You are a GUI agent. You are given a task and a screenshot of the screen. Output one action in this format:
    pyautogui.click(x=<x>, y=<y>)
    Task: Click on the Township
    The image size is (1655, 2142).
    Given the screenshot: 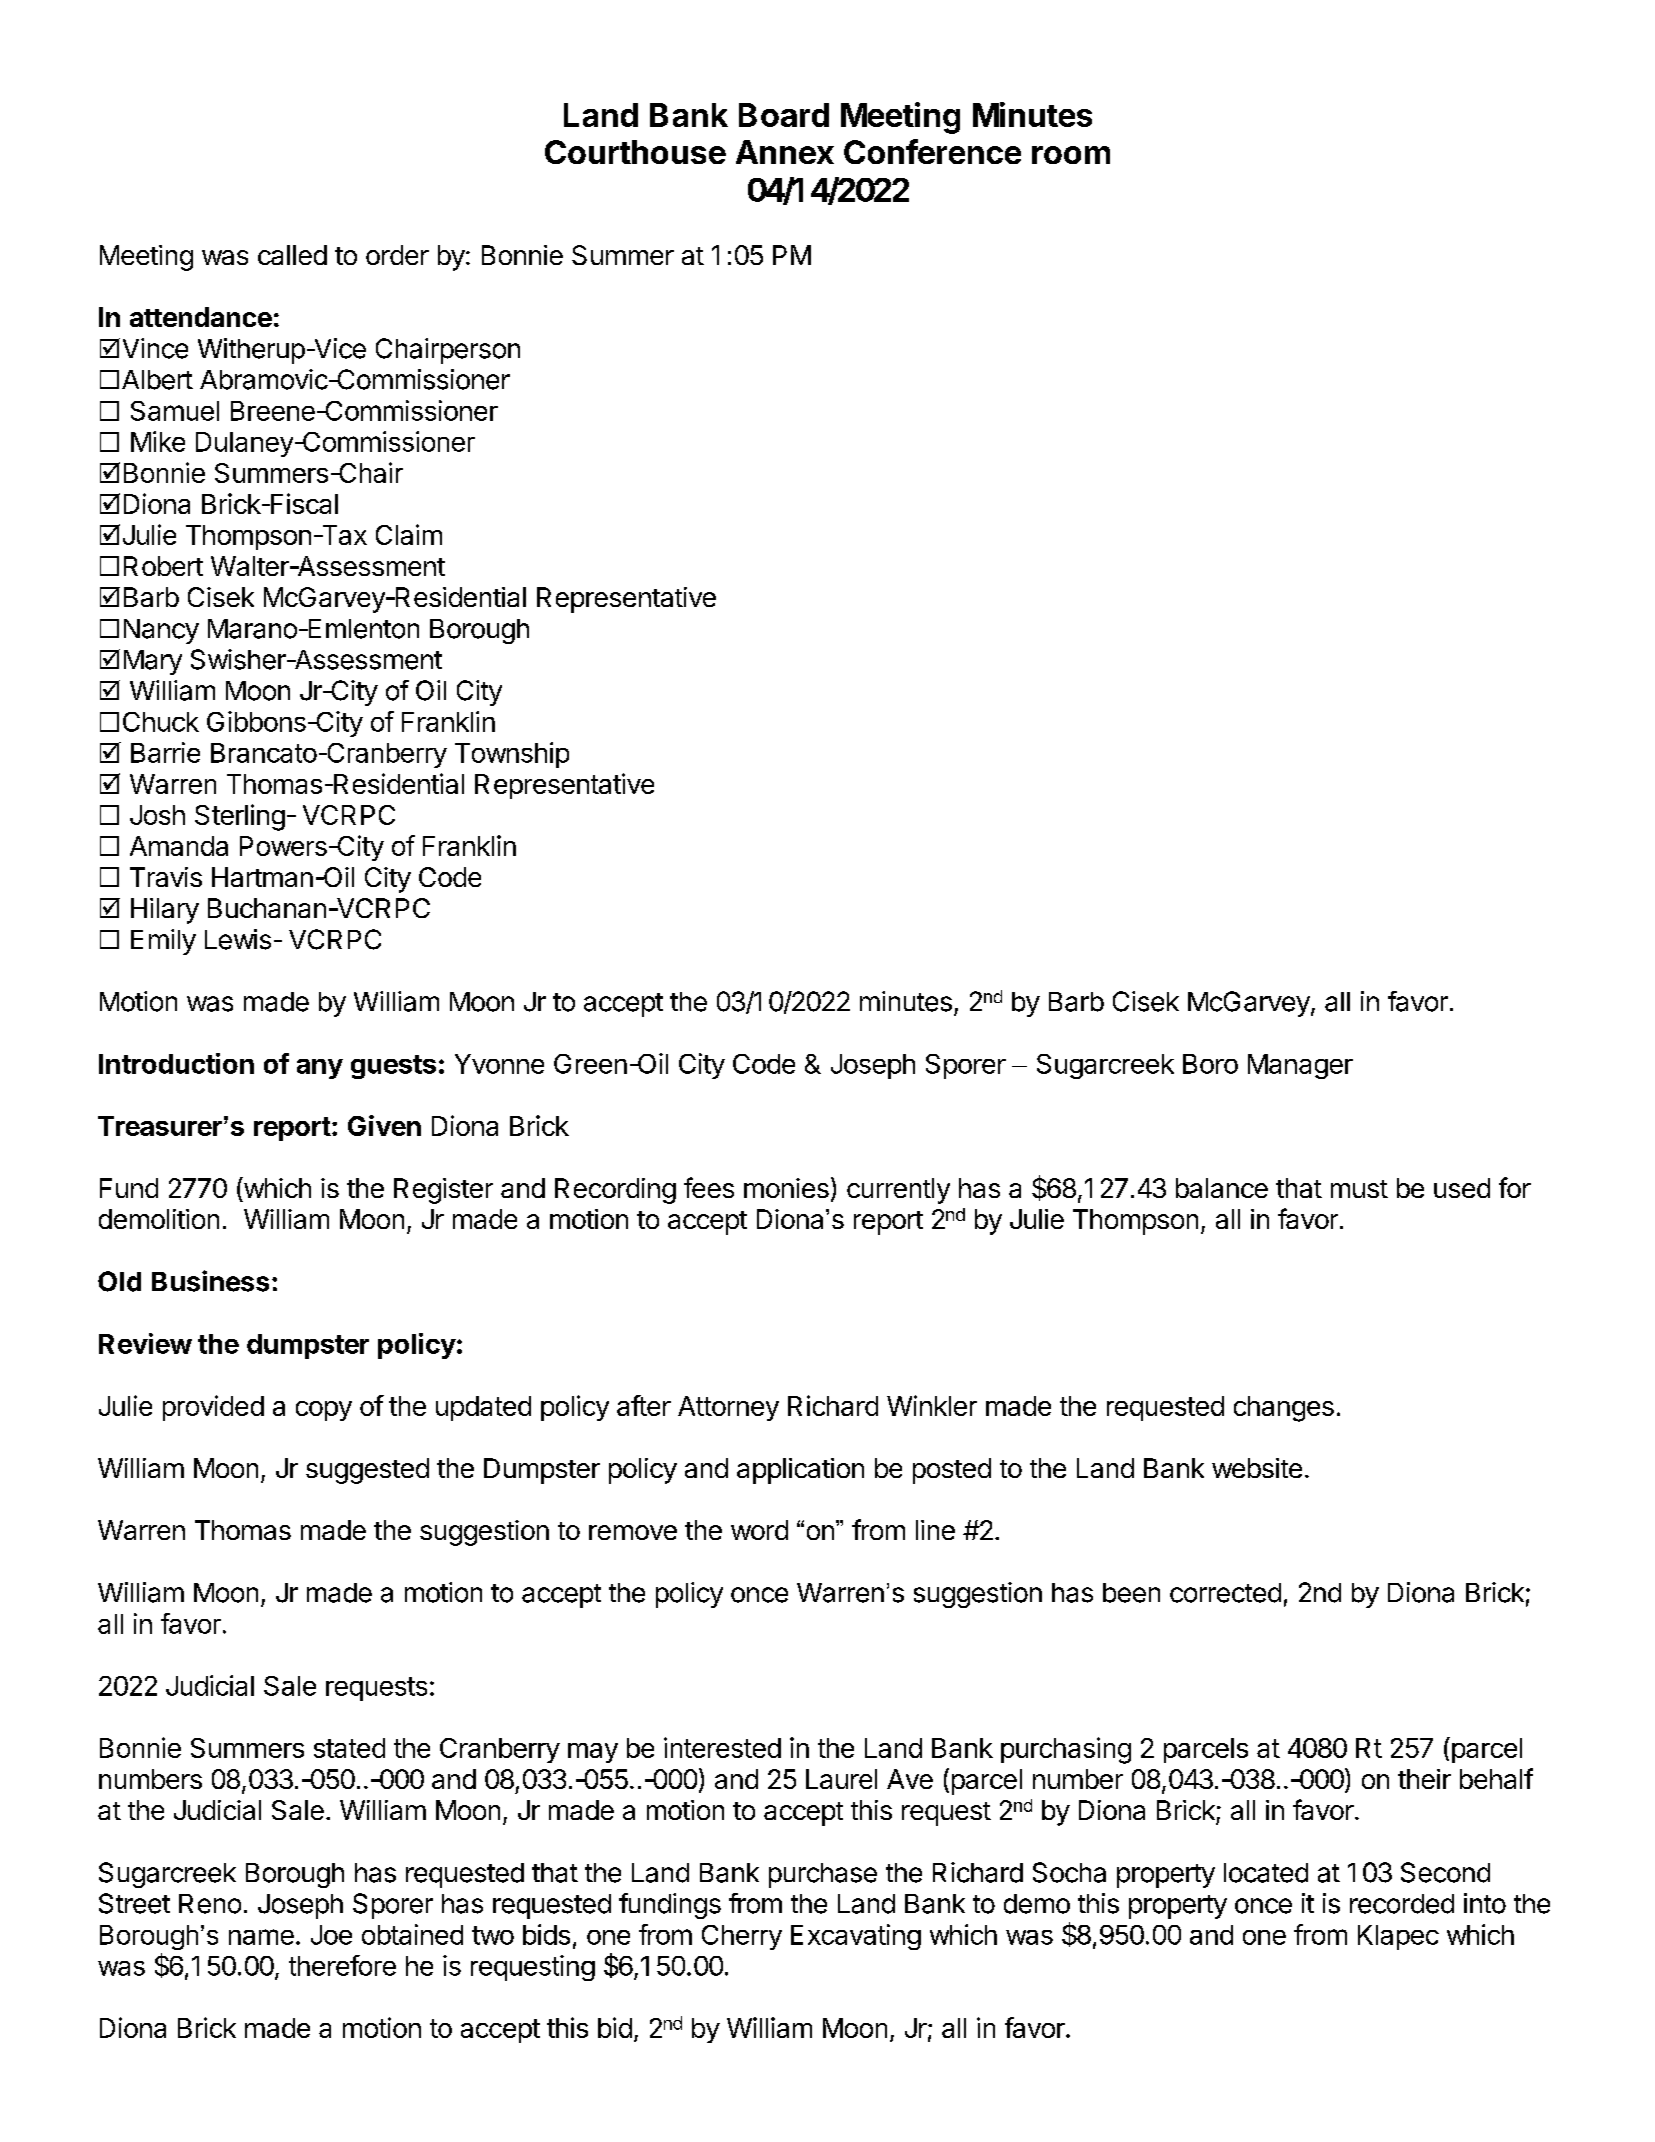 What is the action you would take?
    pyautogui.click(x=512, y=755)
